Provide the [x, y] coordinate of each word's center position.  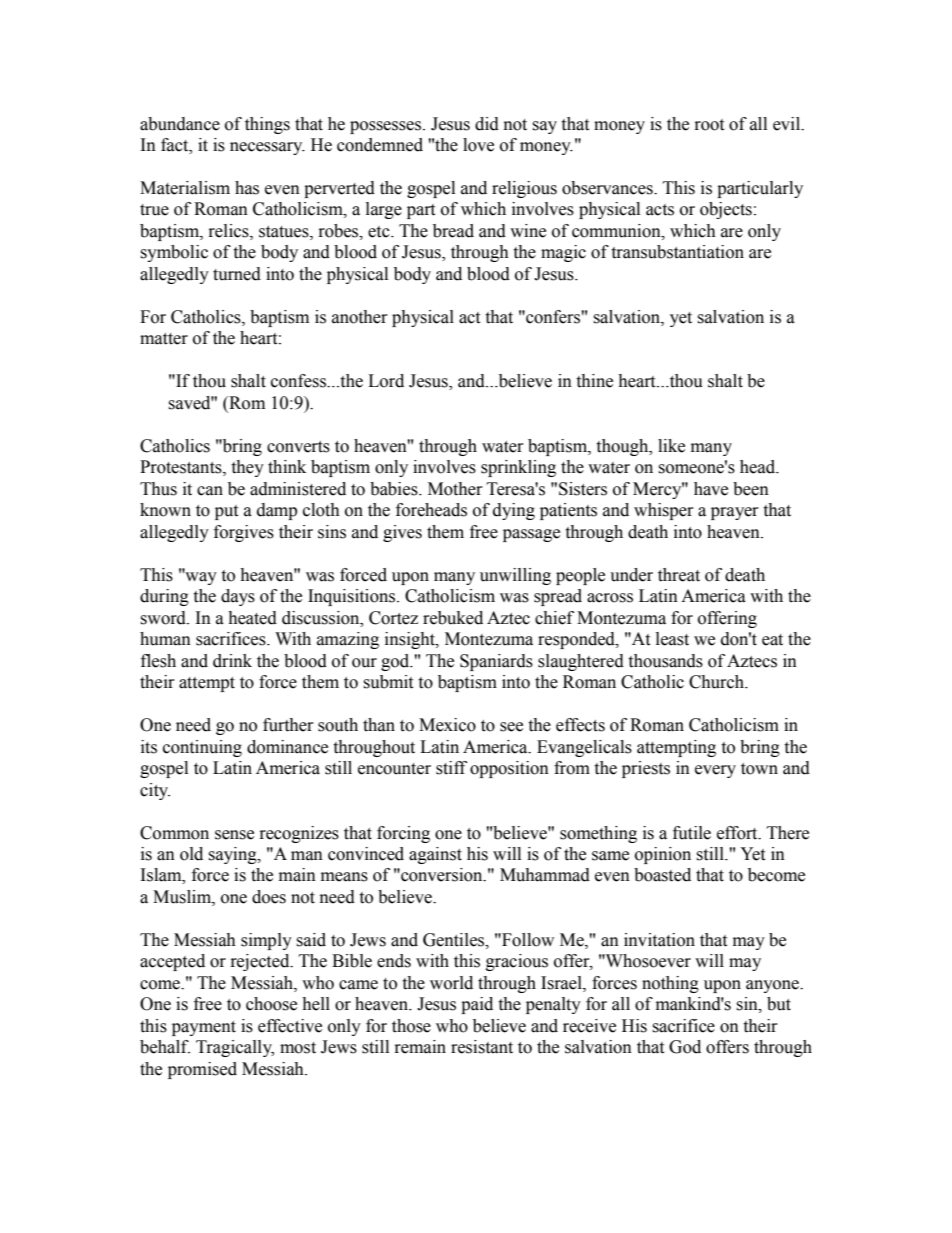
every [715, 771]
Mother [455, 489]
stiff [451, 768]
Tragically [235, 1048]
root [709, 125]
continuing [202, 748]
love [478, 145]
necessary [267, 148]
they [247, 468]
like [671, 446]
